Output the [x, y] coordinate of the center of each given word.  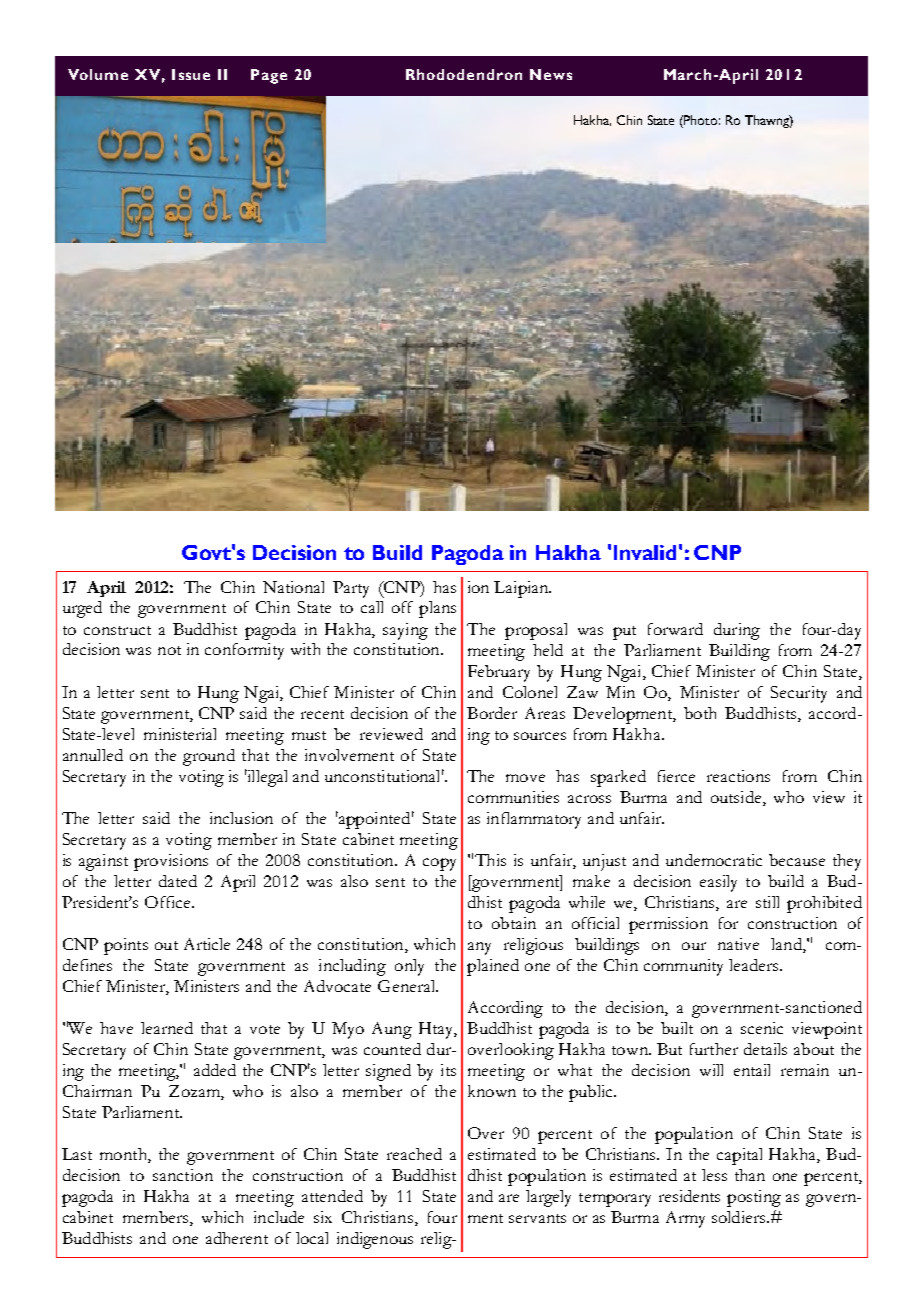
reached [414, 1154]
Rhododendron [464, 74]
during [737, 631]
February [499, 673]
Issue [191, 74]
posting [754, 1198]
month [124, 1155]
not [169, 650]
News [551, 74]
